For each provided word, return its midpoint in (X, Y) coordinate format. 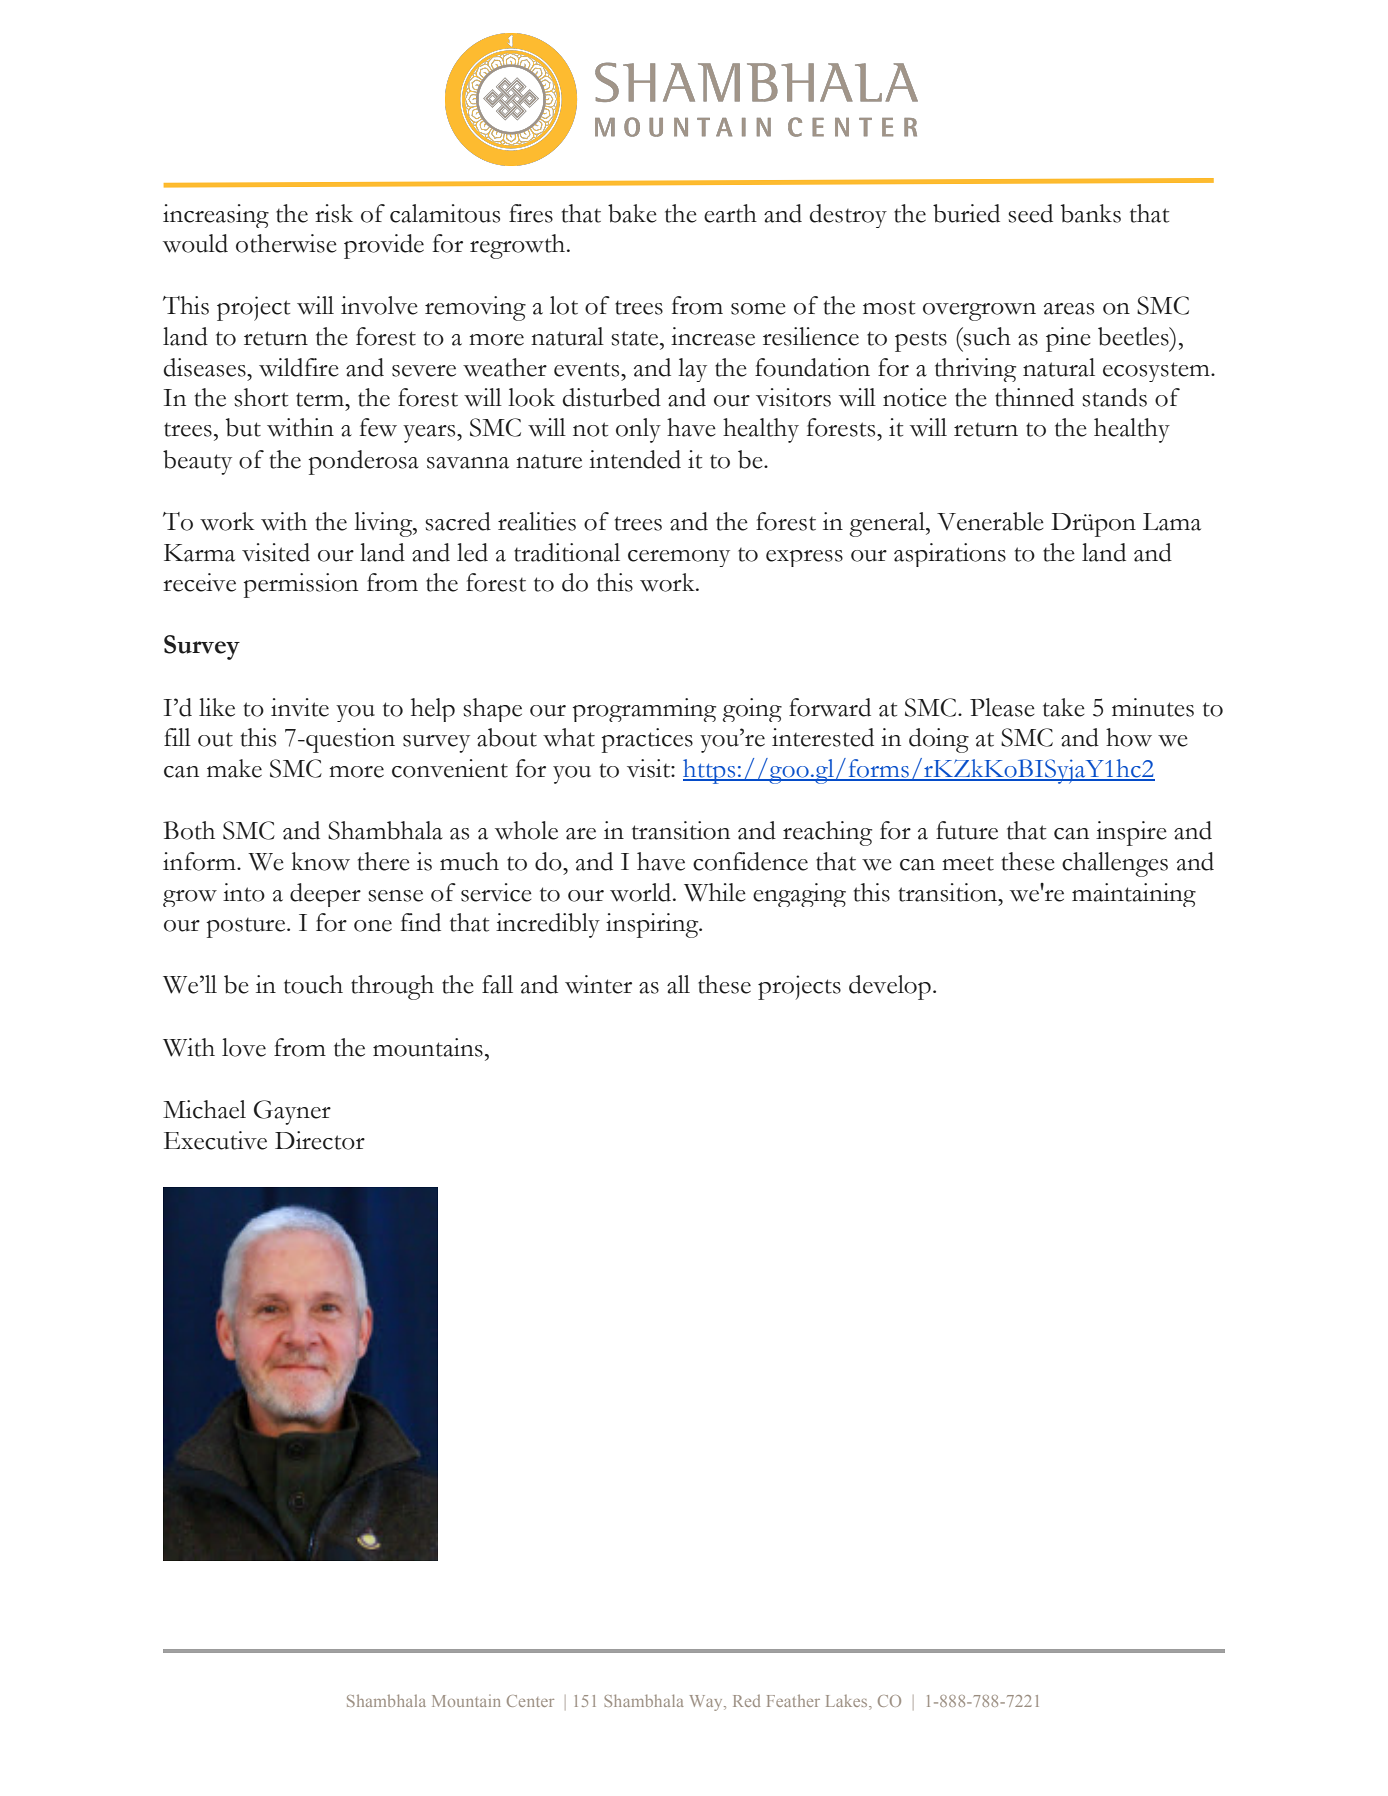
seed (1030, 213)
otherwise (286, 243)
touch (313, 984)
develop (890, 987)
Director (320, 1140)
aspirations (950, 555)
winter (598, 984)
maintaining (1134, 895)
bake (632, 213)
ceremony (679, 558)
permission (300, 585)
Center (530, 1701)
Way (707, 1703)
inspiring (653, 925)
